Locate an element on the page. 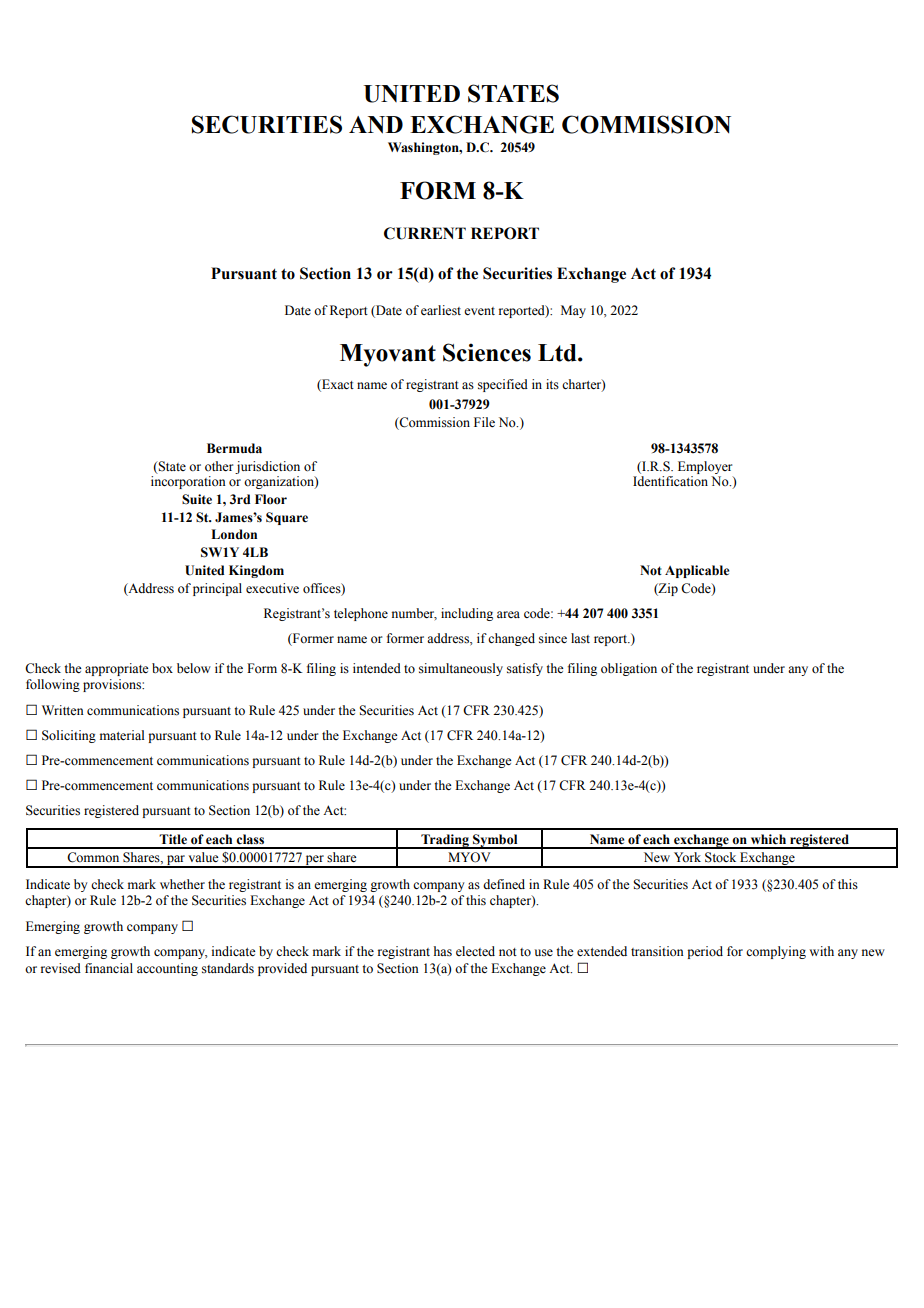 This document has width=924, height=1308. accounting is located at coordinates (167, 969).
